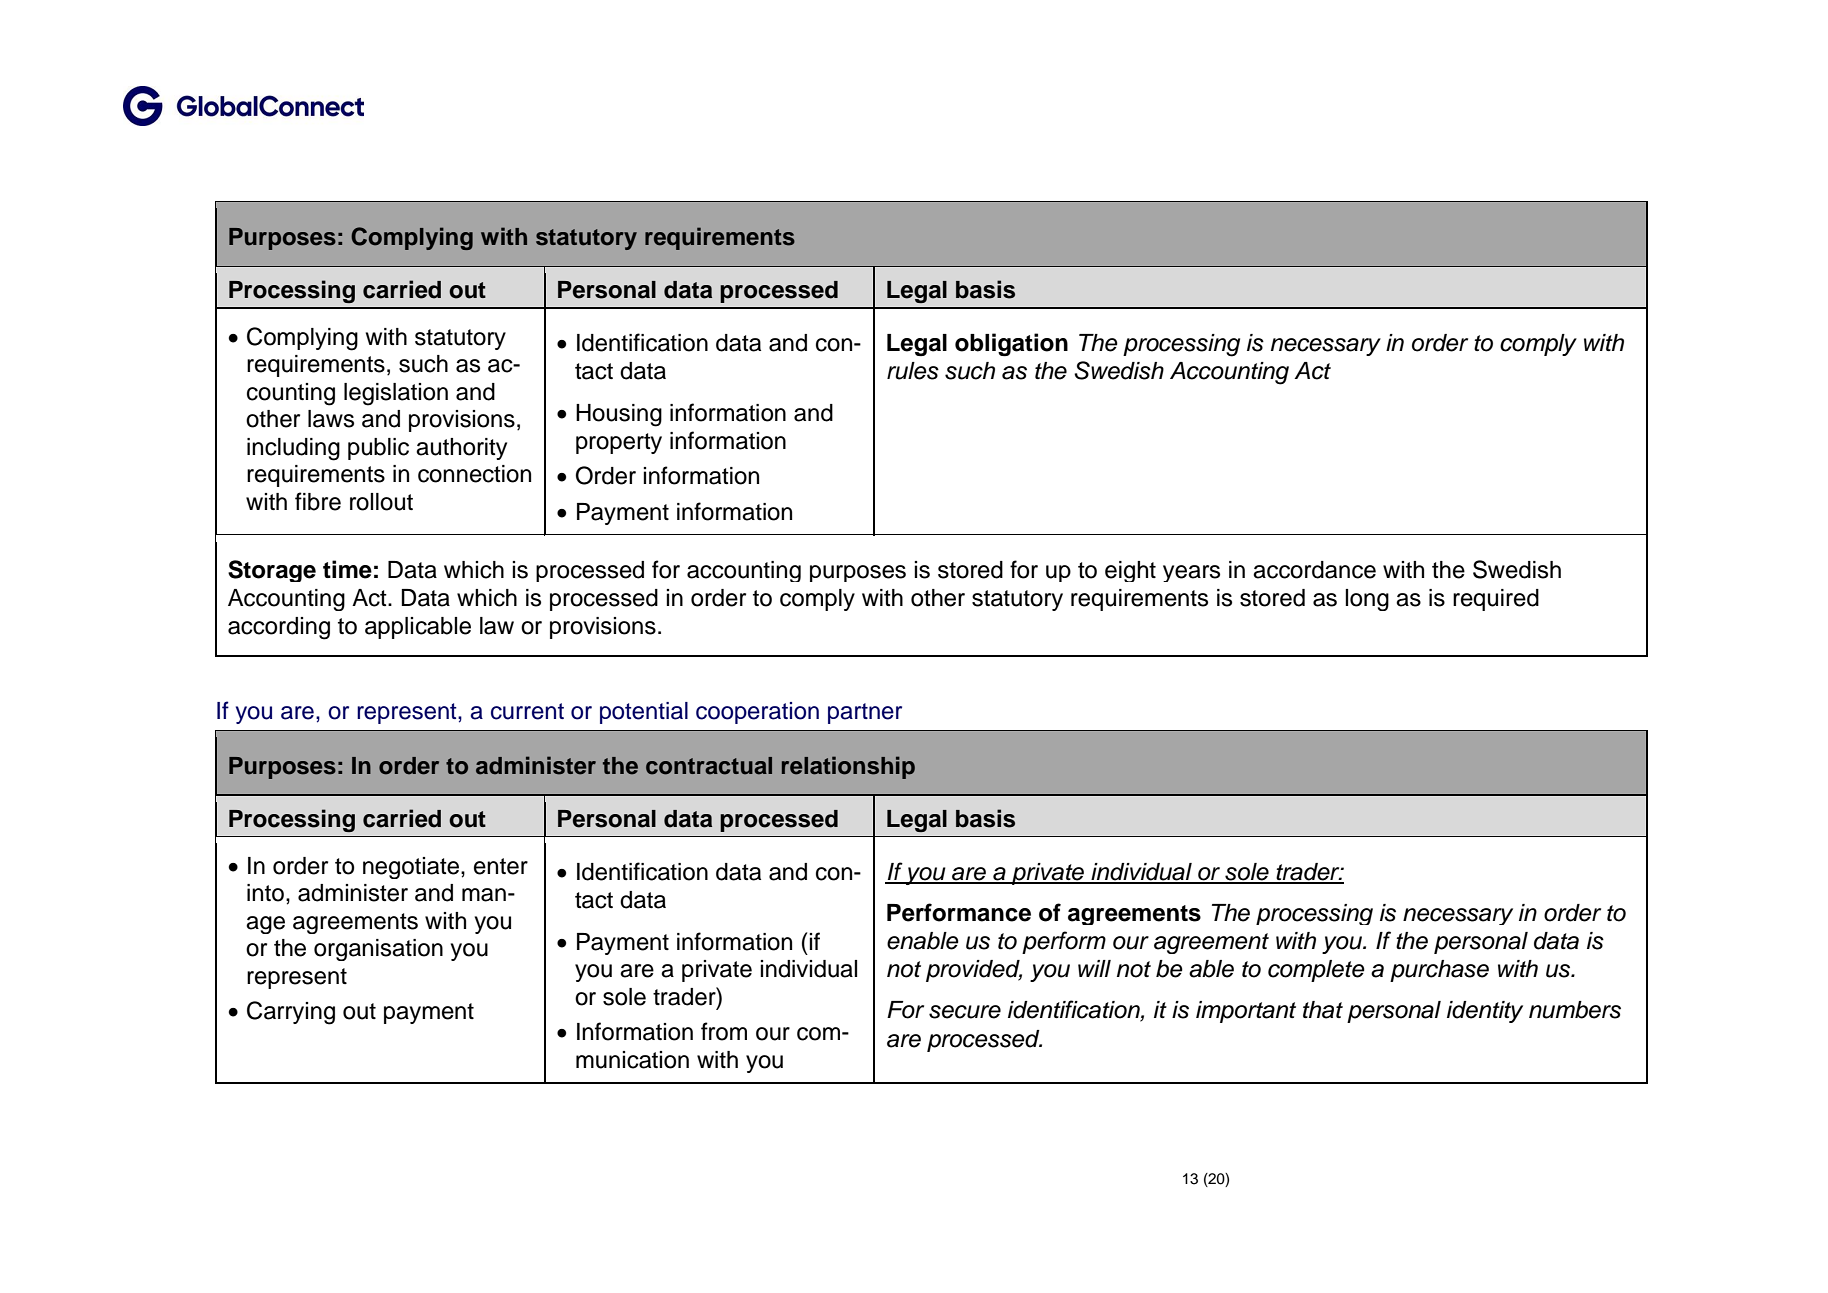 The image size is (1828, 1293). Describe the element at coordinates (381, 502) in the screenshot. I see `rollout` at that location.
